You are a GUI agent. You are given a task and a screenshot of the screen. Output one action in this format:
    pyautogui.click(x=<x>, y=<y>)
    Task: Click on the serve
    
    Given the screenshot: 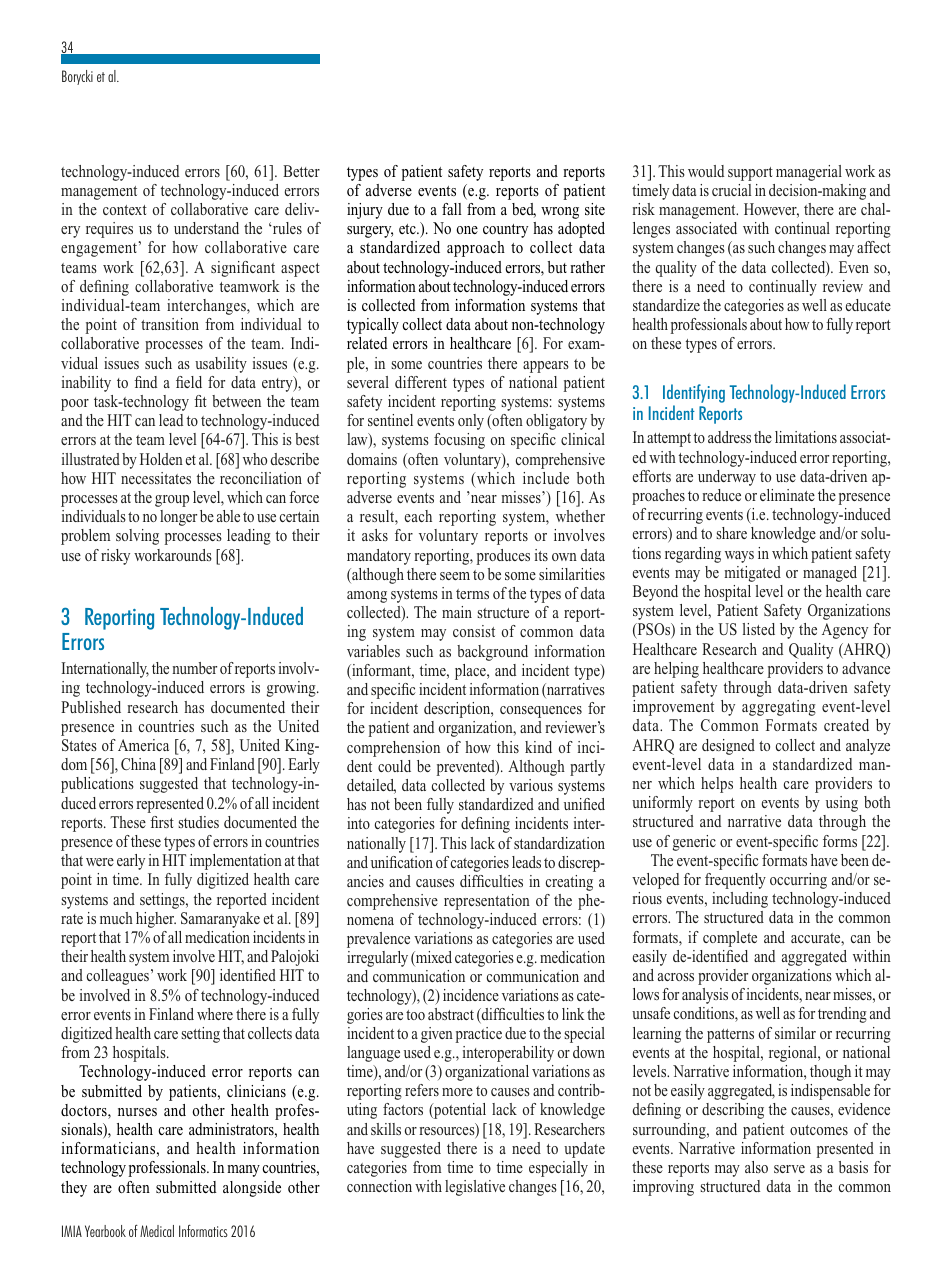 What is the action you would take?
    pyautogui.click(x=789, y=1169)
